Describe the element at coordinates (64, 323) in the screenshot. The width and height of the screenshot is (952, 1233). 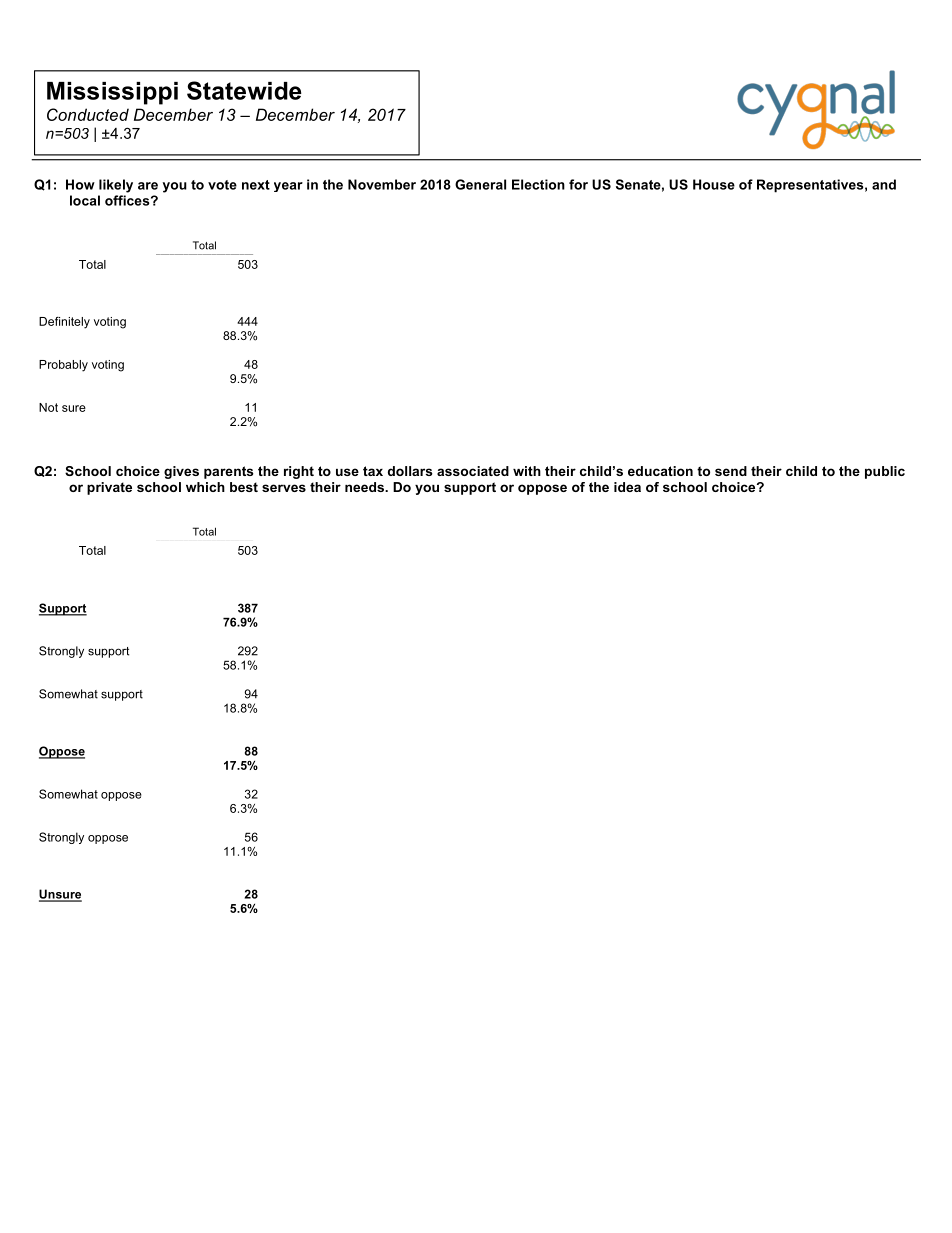
I see `Definitely` at that location.
